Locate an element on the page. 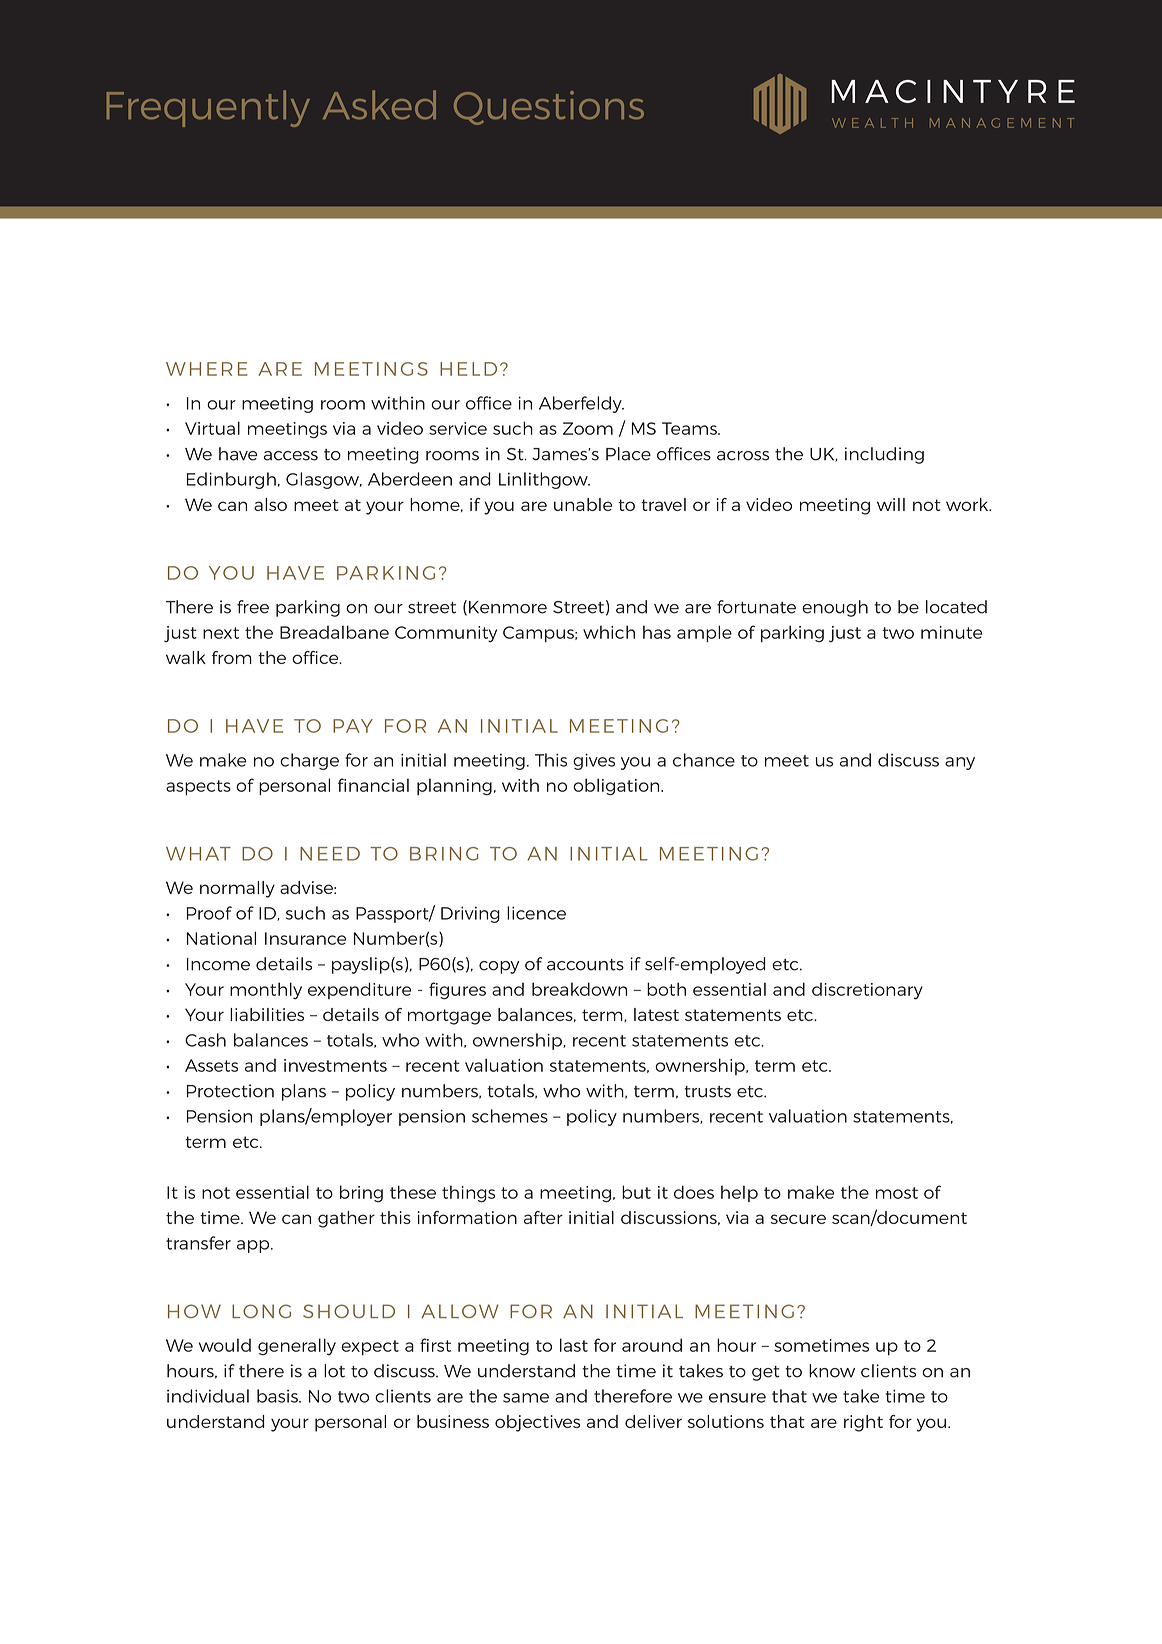 This page has width=1162, height=1644. monthly is located at coordinates (266, 990).
